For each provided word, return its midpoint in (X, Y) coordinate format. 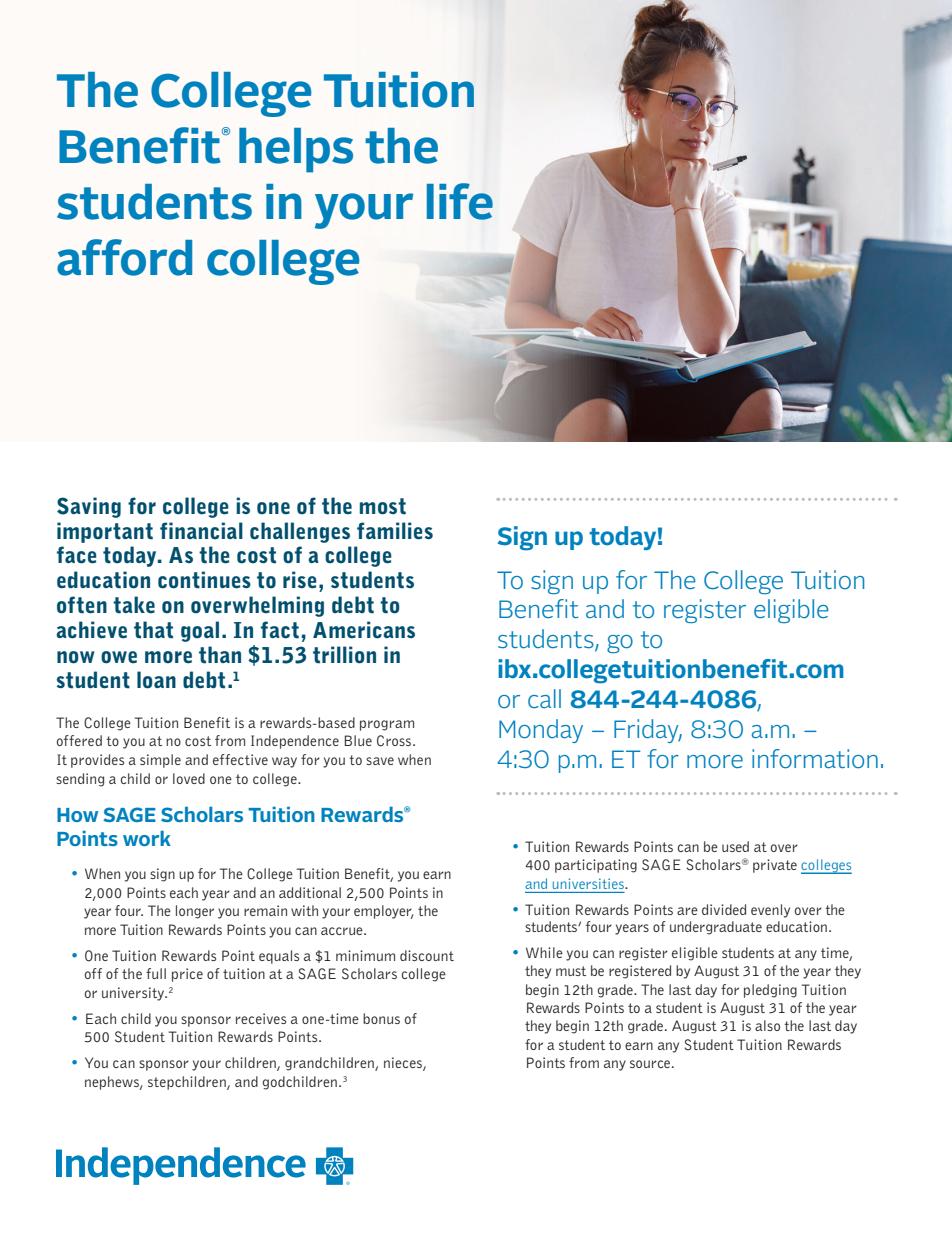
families (395, 531)
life (460, 201)
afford (124, 257)
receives (261, 1018)
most (383, 506)
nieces (404, 1064)
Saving (89, 507)
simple (160, 761)
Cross (395, 741)
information (815, 759)
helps (296, 150)
